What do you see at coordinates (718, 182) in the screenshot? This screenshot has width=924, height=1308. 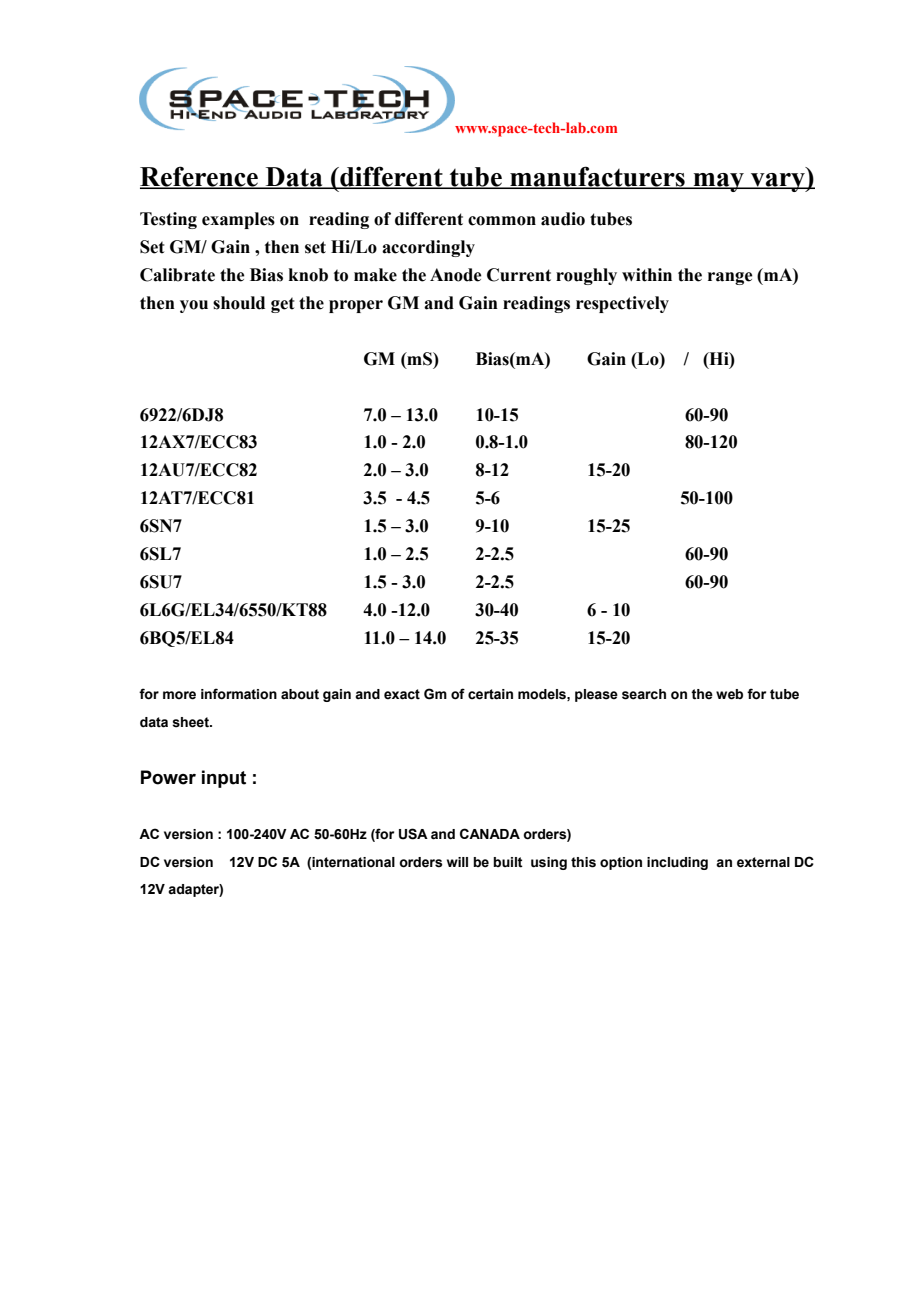 I see `may` at bounding box center [718, 182].
